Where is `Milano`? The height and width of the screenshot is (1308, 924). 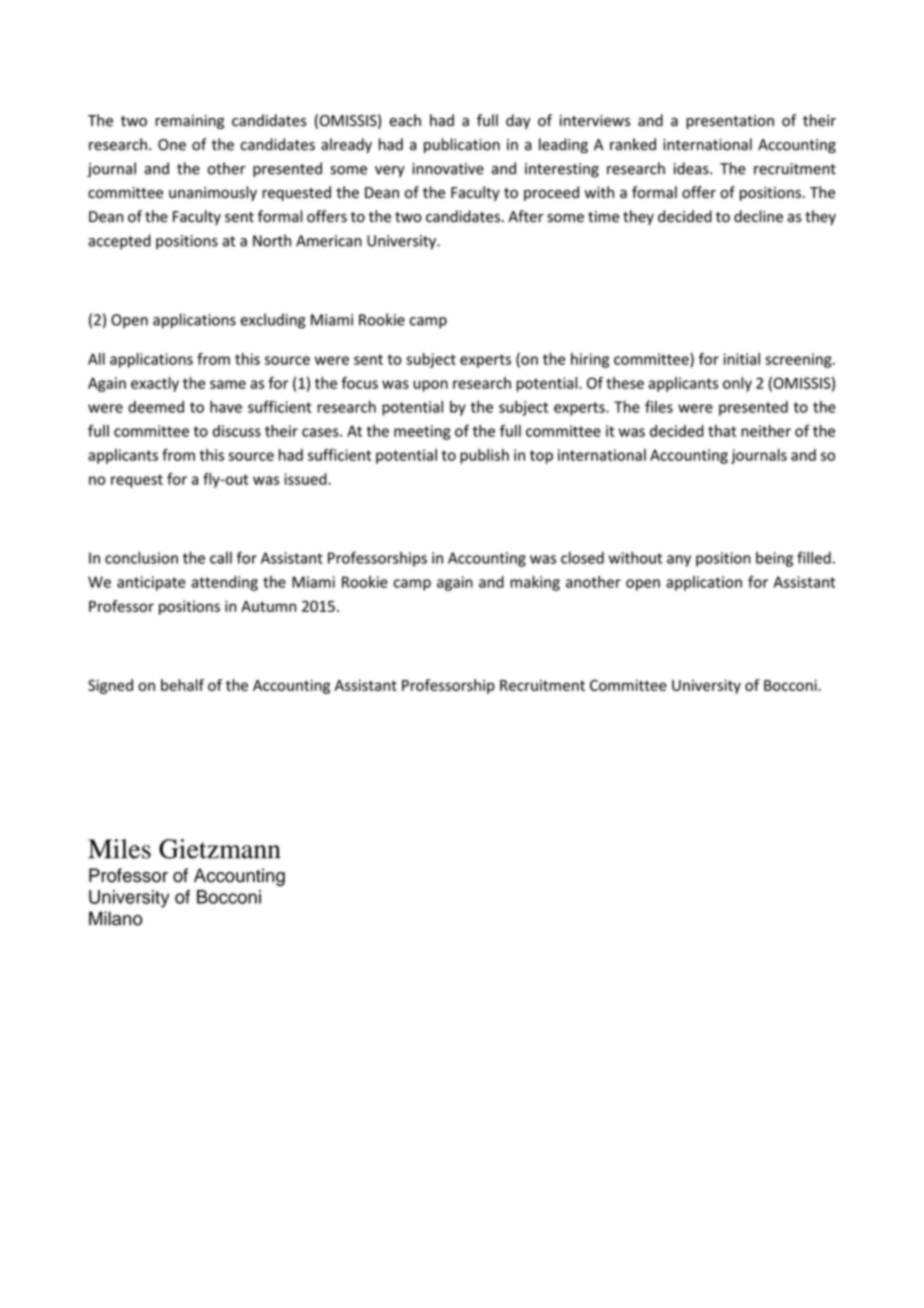
Milano is located at coordinates (115, 918).
